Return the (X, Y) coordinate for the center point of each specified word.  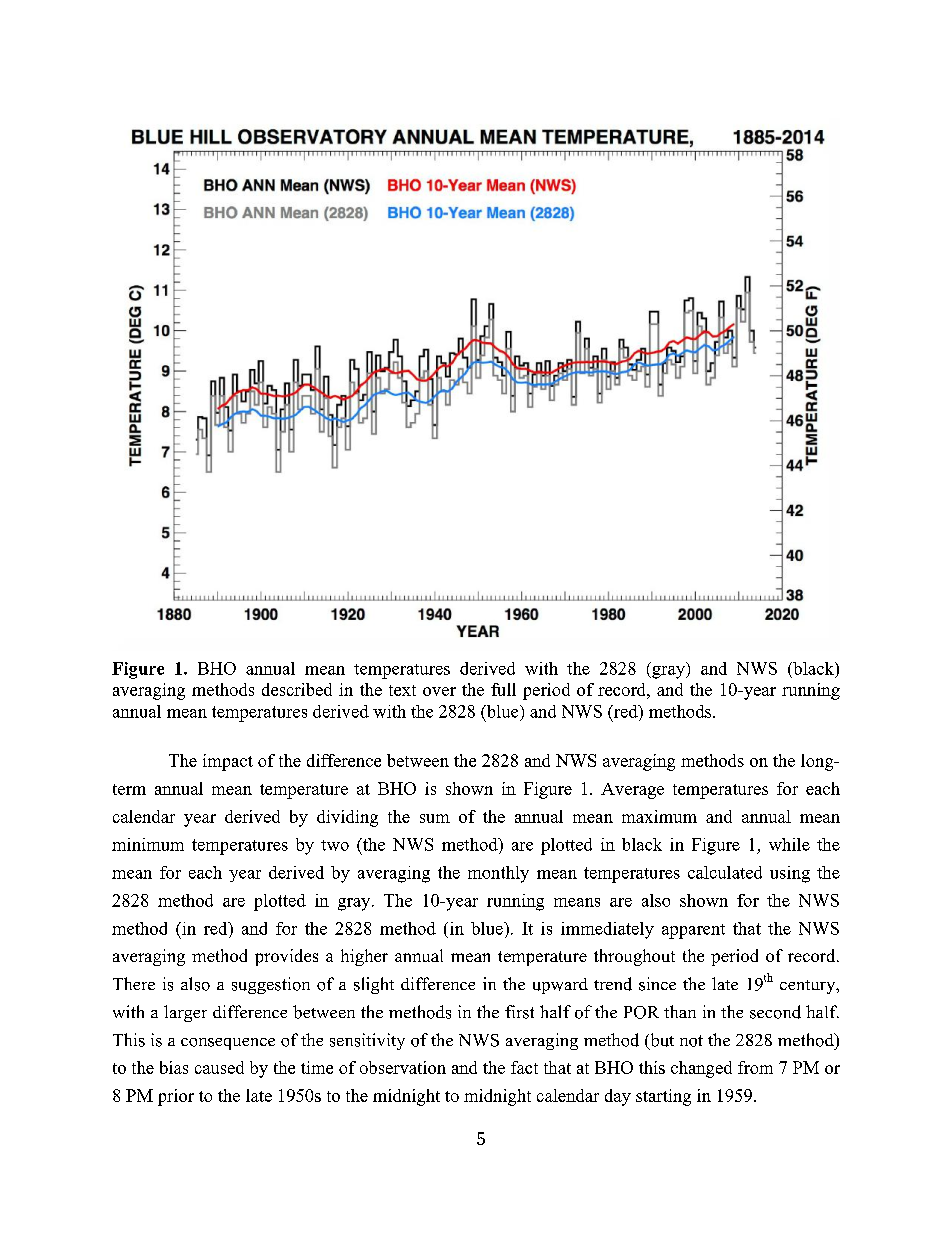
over (439, 691)
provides (286, 957)
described (297, 689)
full (503, 689)
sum (435, 818)
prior (176, 1097)
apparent (693, 931)
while (789, 844)
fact (524, 1067)
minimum (148, 844)
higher (364, 957)
